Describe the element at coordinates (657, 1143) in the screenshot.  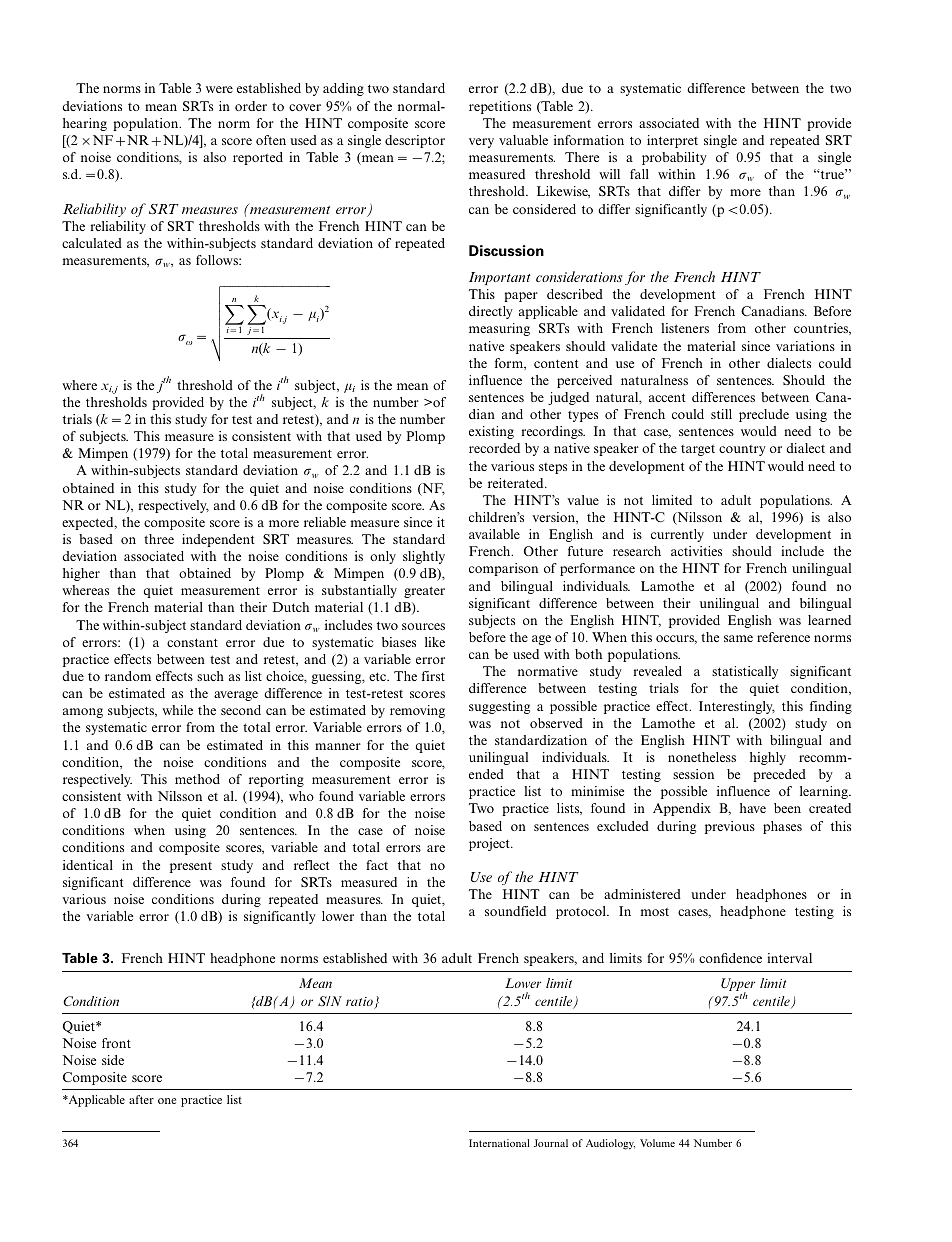
I see `Volume` at that location.
